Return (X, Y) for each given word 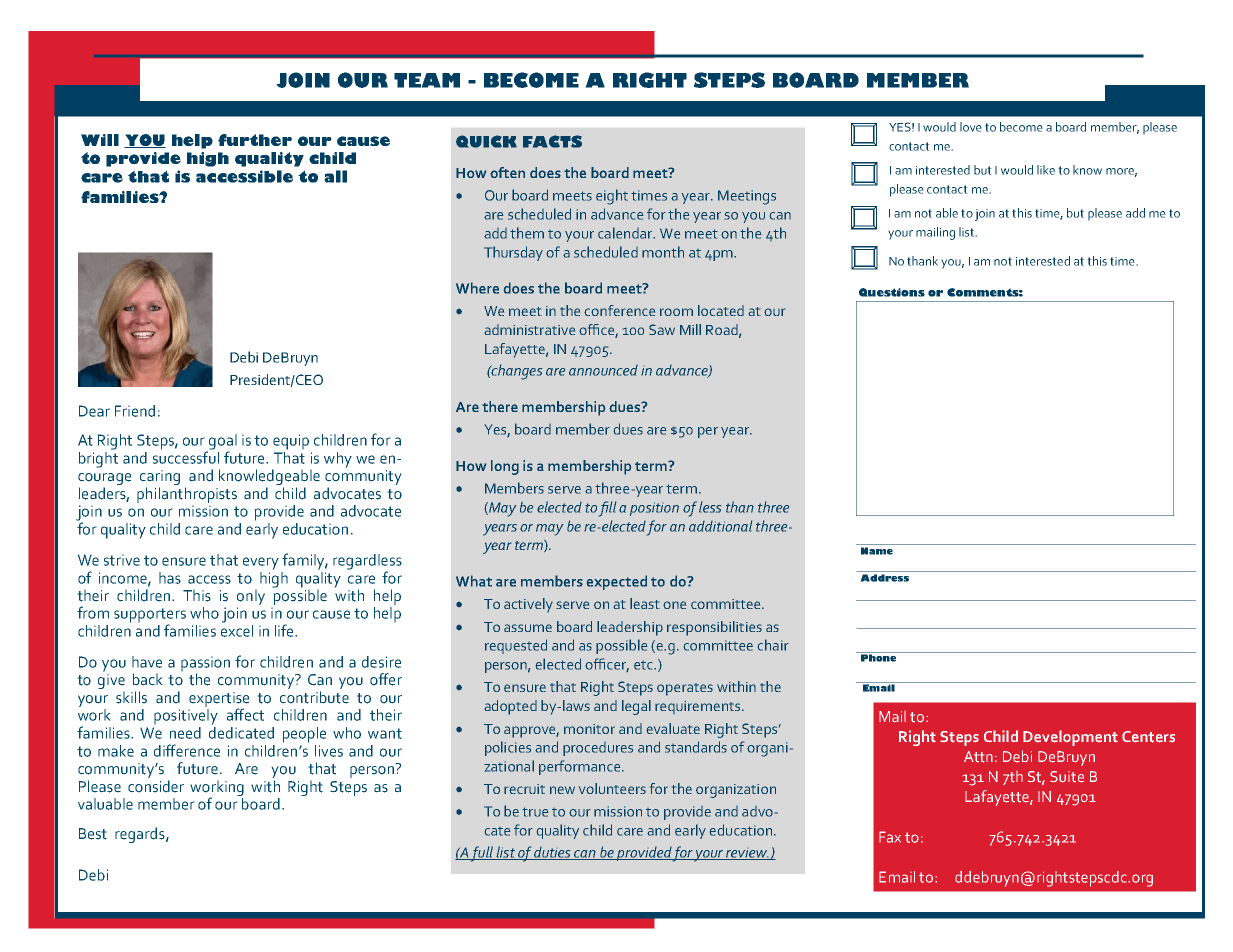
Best (93, 834)
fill (607, 509)
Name (877, 551)
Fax (890, 837)
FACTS (552, 141)
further (255, 140)
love (971, 127)
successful (186, 456)
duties (553, 853)
